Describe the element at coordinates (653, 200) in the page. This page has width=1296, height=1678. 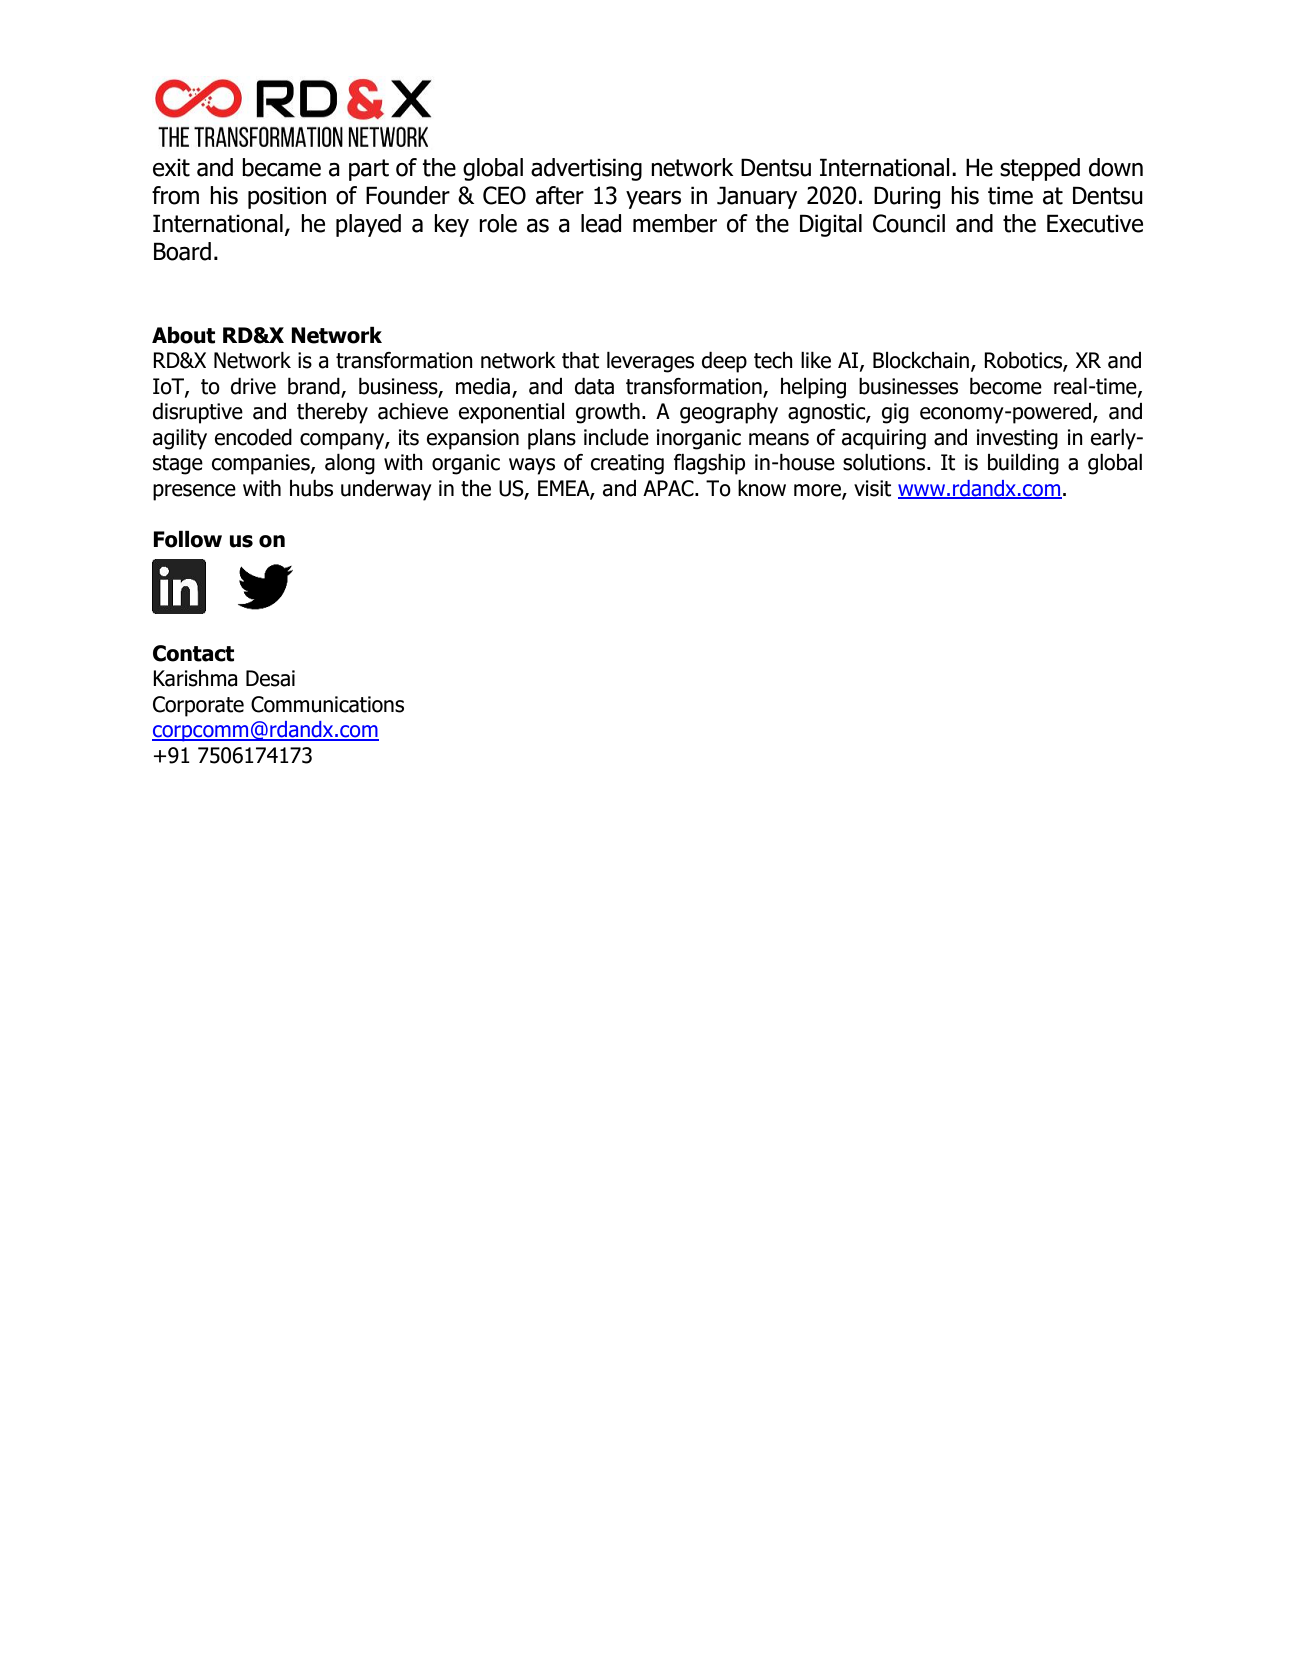
I see `years` at that location.
